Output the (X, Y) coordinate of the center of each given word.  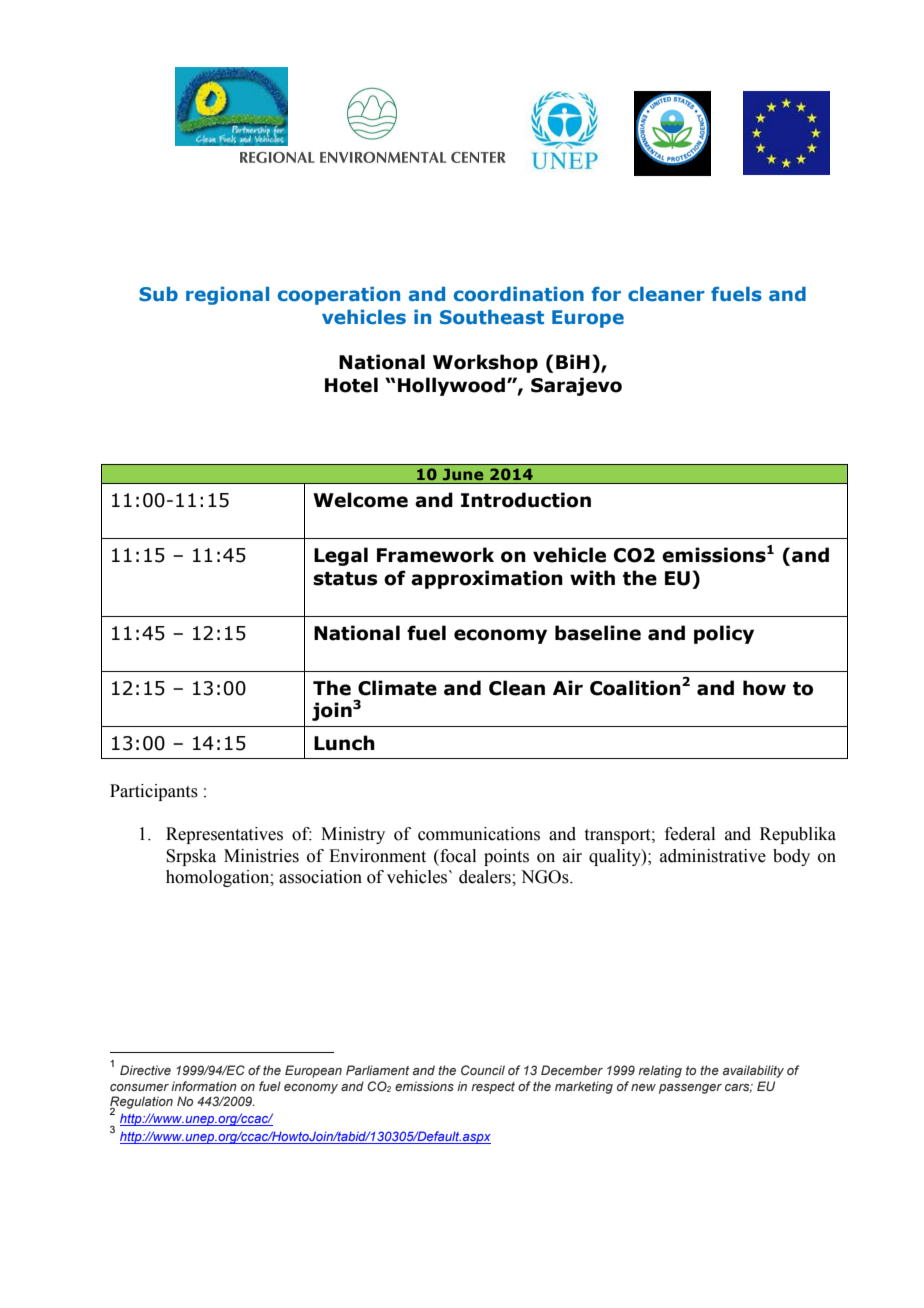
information (204, 1086)
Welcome (360, 500)
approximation (487, 579)
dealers (486, 877)
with (592, 578)
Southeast (492, 317)
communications (479, 834)
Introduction (526, 500)
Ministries (261, 856)
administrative (713, 856)
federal (690, 834)
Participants (154, 792)
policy (724, 634)
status (345, 579)
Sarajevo (576, 386)
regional (227, 296)
